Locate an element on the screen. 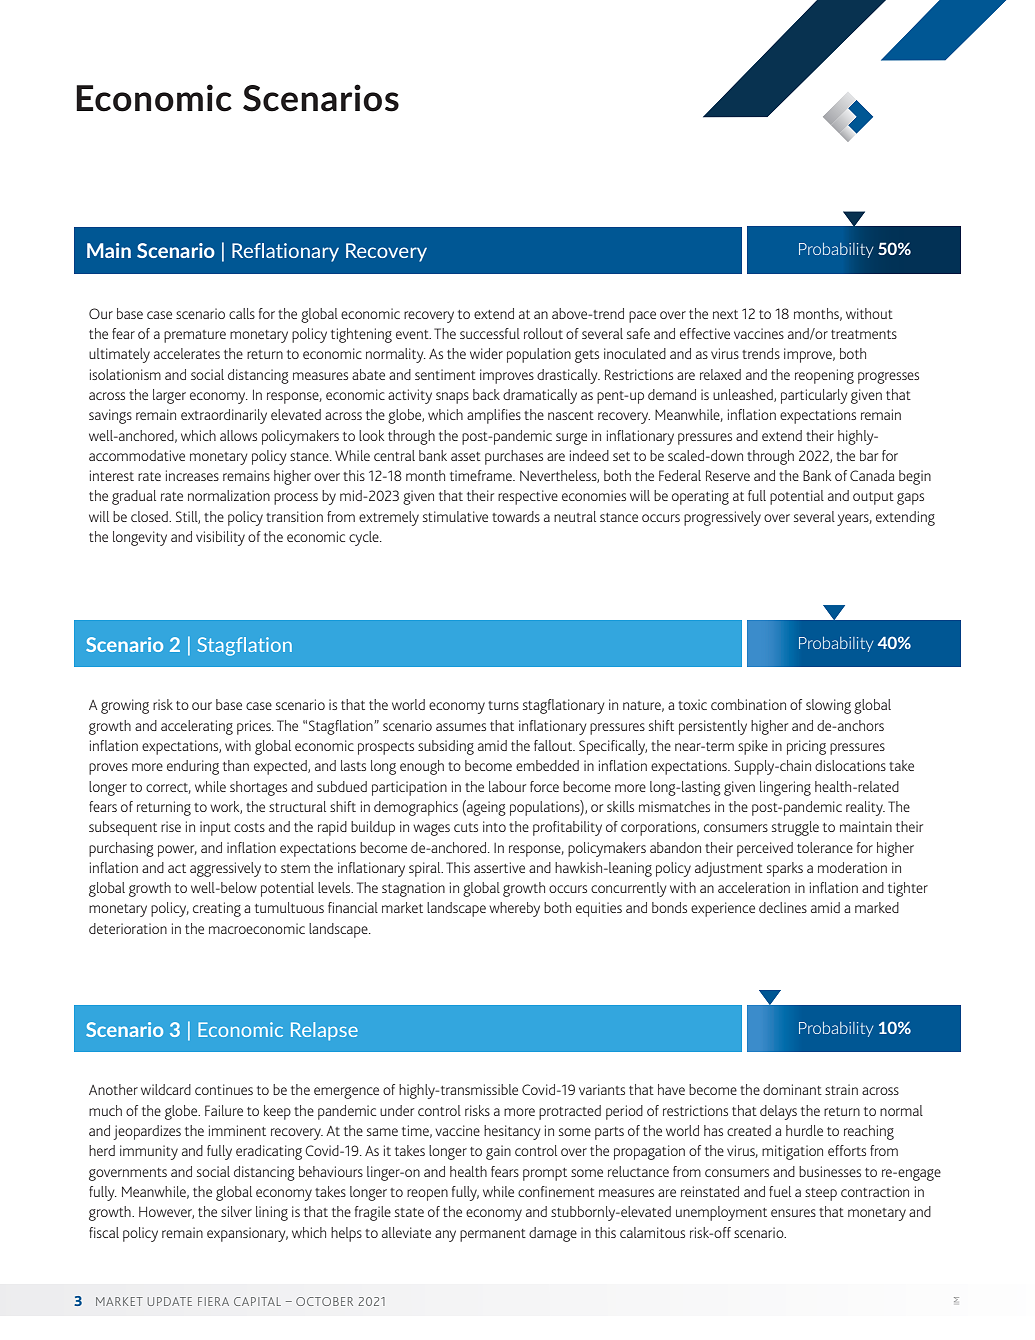 This screenshot has height=1340, width=1035. strain is located at coordinates (841, 1089).
